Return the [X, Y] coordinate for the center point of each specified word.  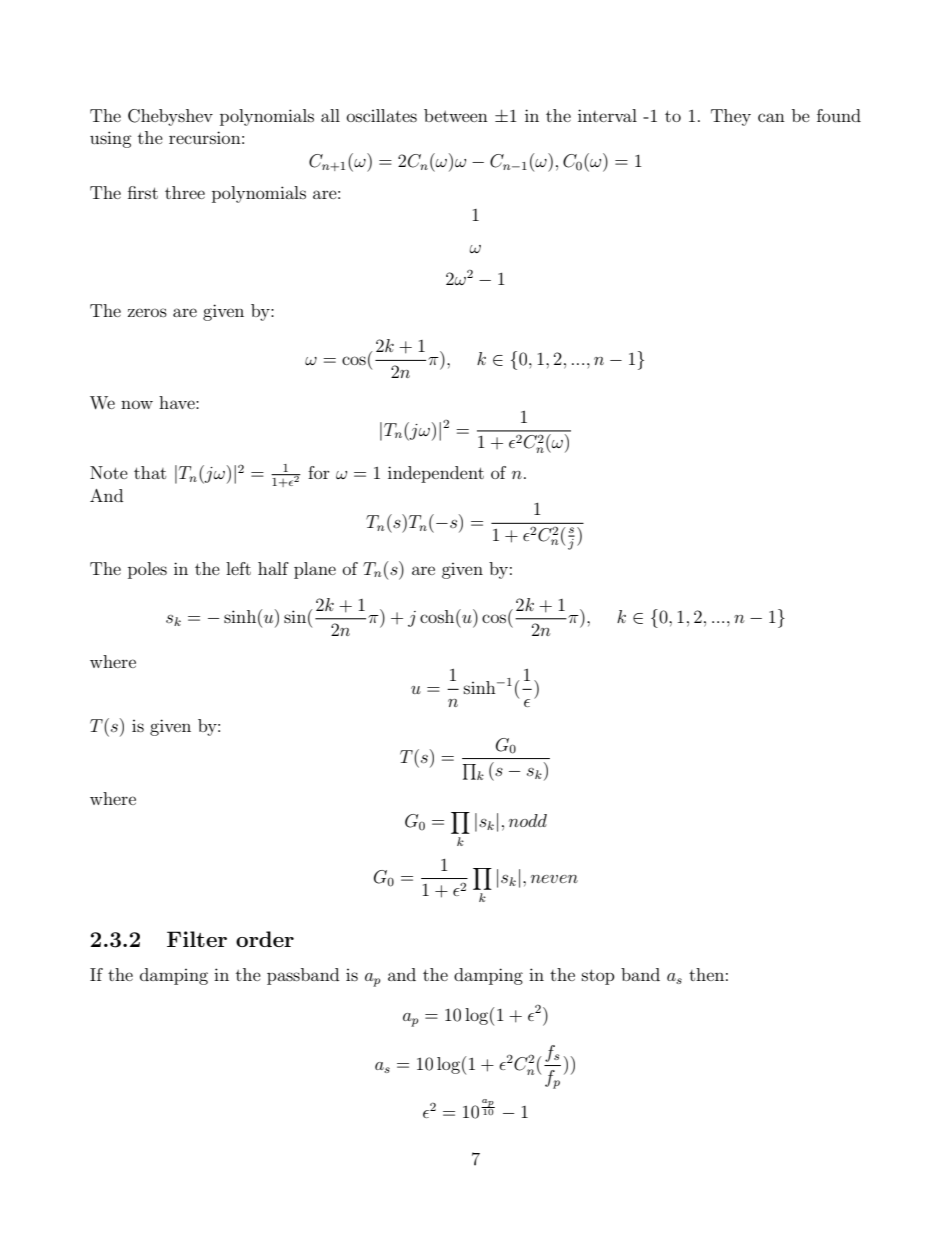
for [319, 472]
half [273, 568]
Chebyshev [170, 117]
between [456, 115]
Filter [197, 939]
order [265, 939]
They [731, 117]
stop [598, 977]
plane [315, 570]
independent [436, 474]
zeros [147, 312]
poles [147, 570]
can [771, 117]
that [150, 472]
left [238, 568]
